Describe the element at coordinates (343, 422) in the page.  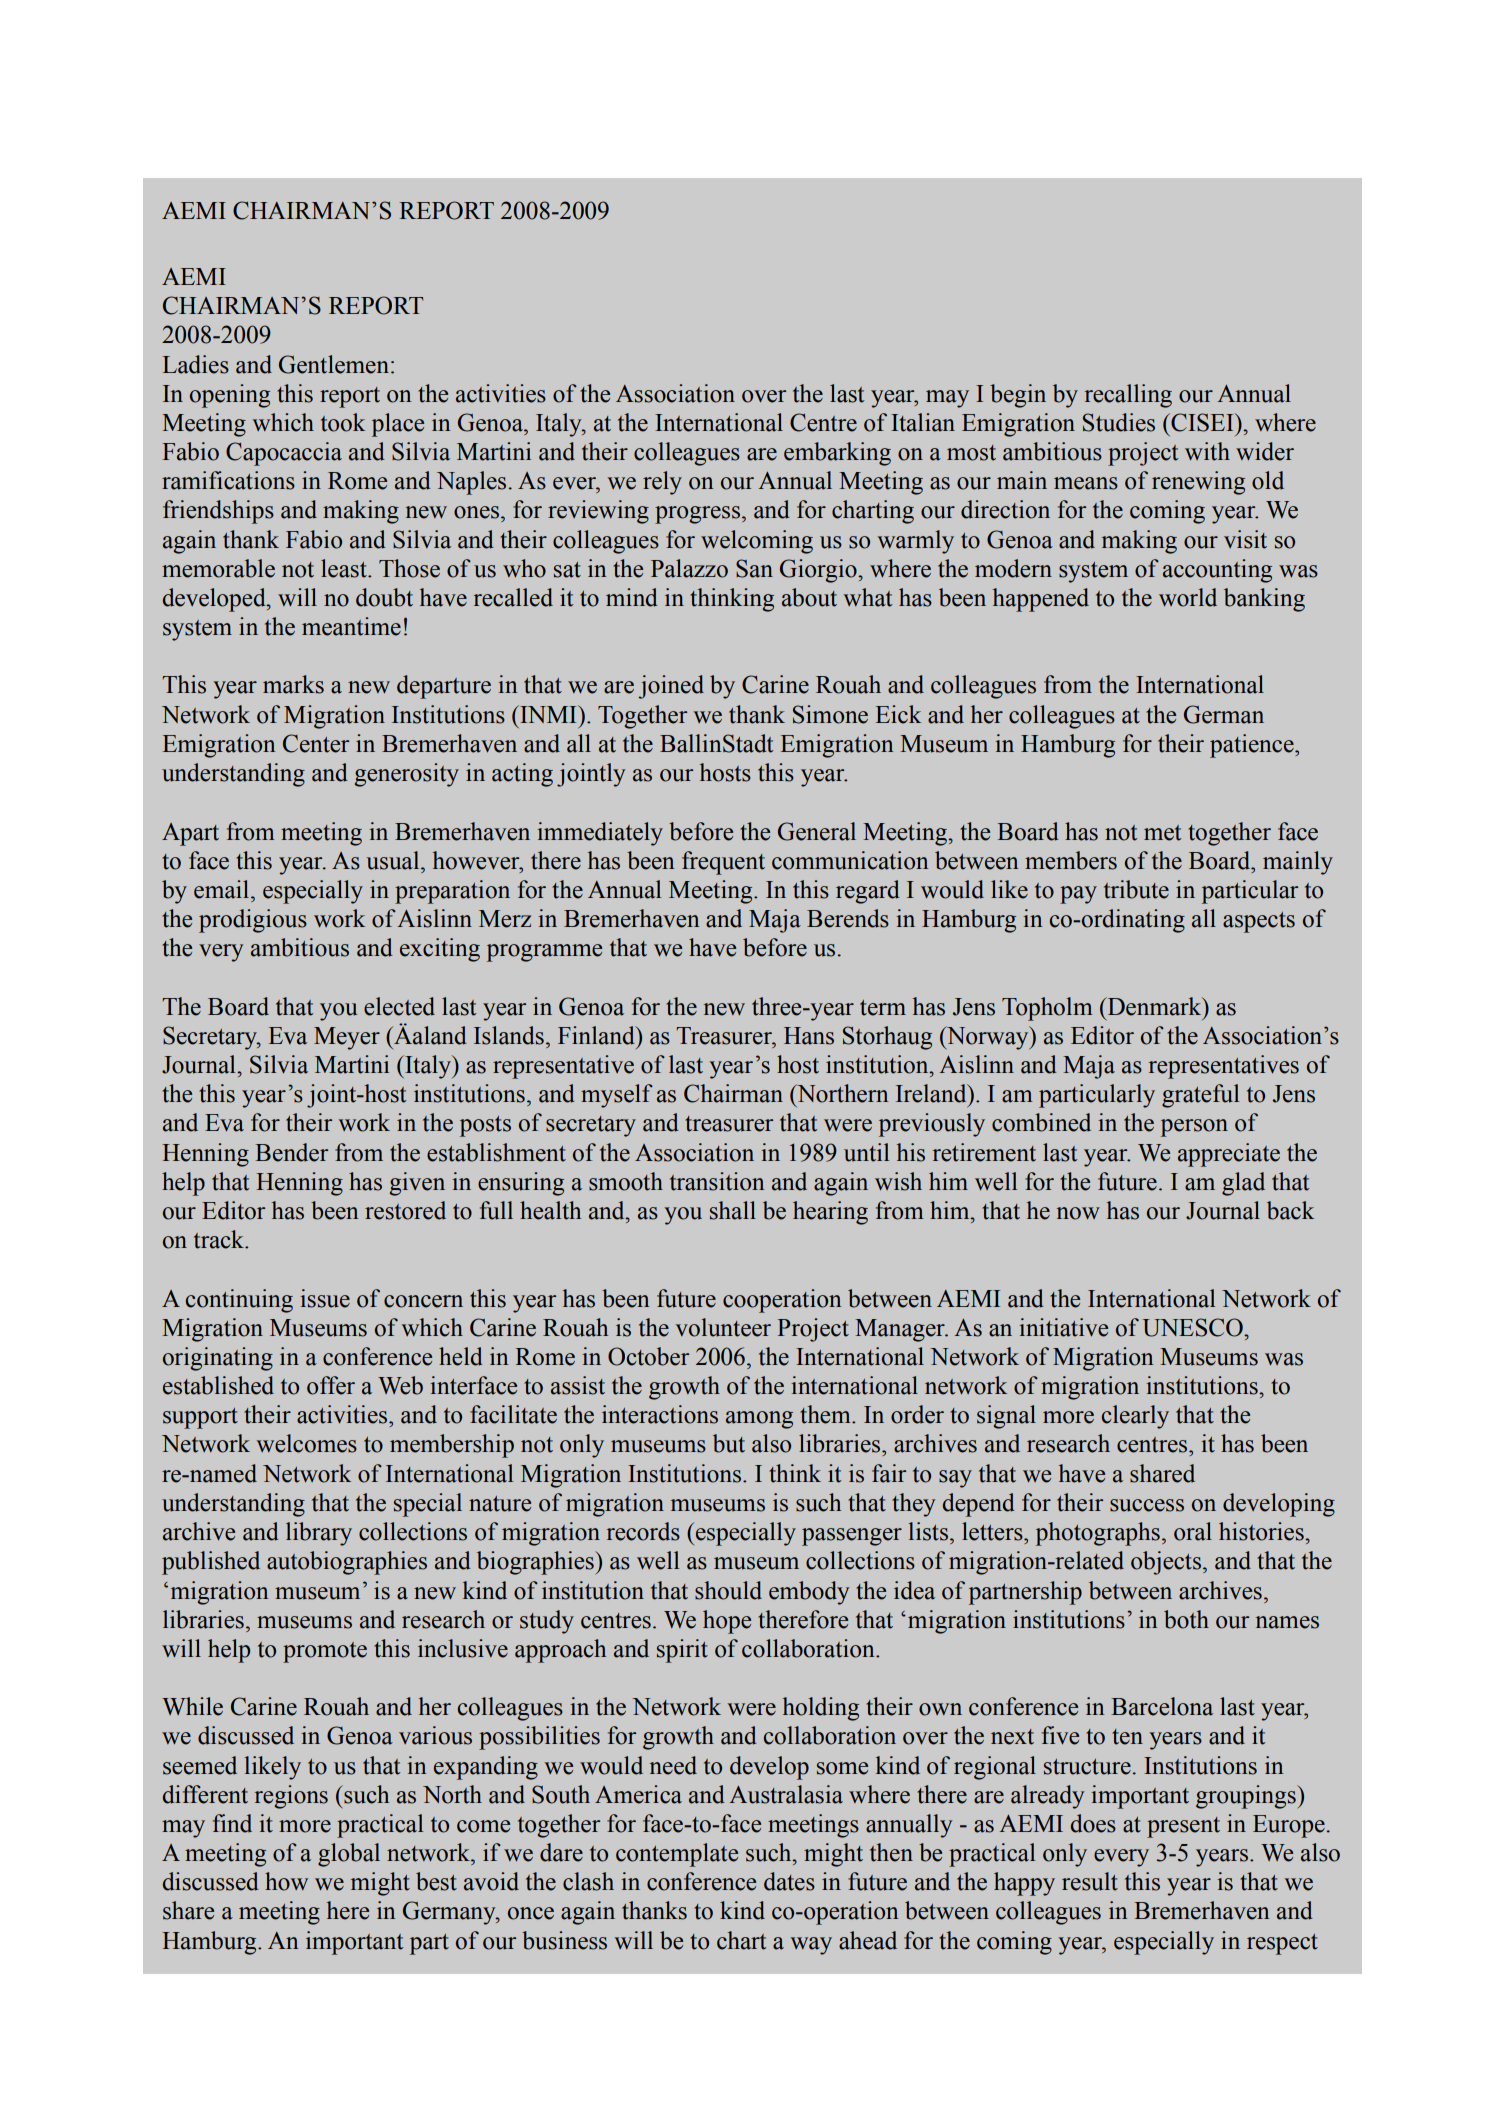
I see `took` at that location.
